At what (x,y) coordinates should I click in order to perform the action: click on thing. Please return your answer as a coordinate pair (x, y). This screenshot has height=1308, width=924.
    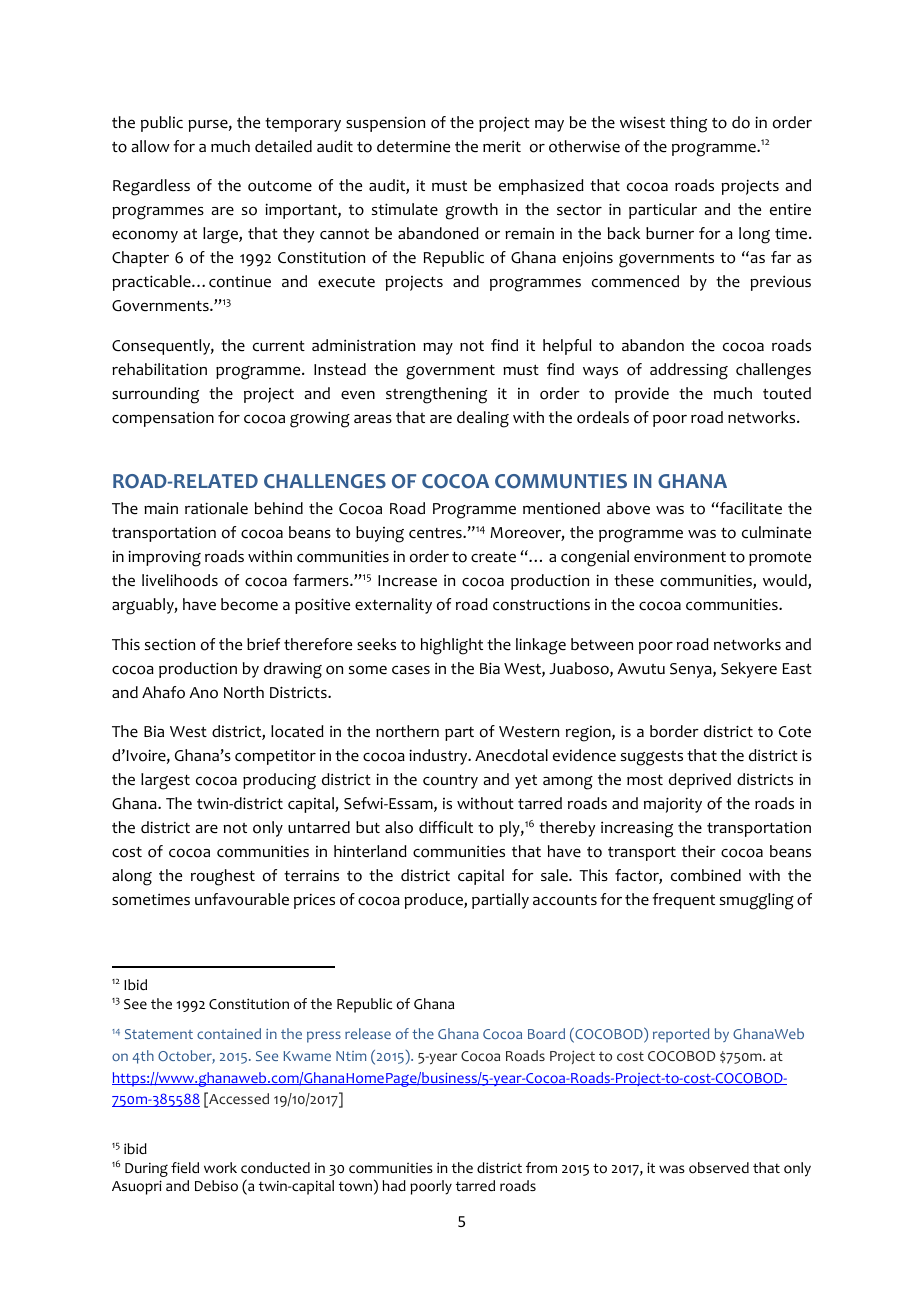
    Looking at the image, I should click on (688, 124).
